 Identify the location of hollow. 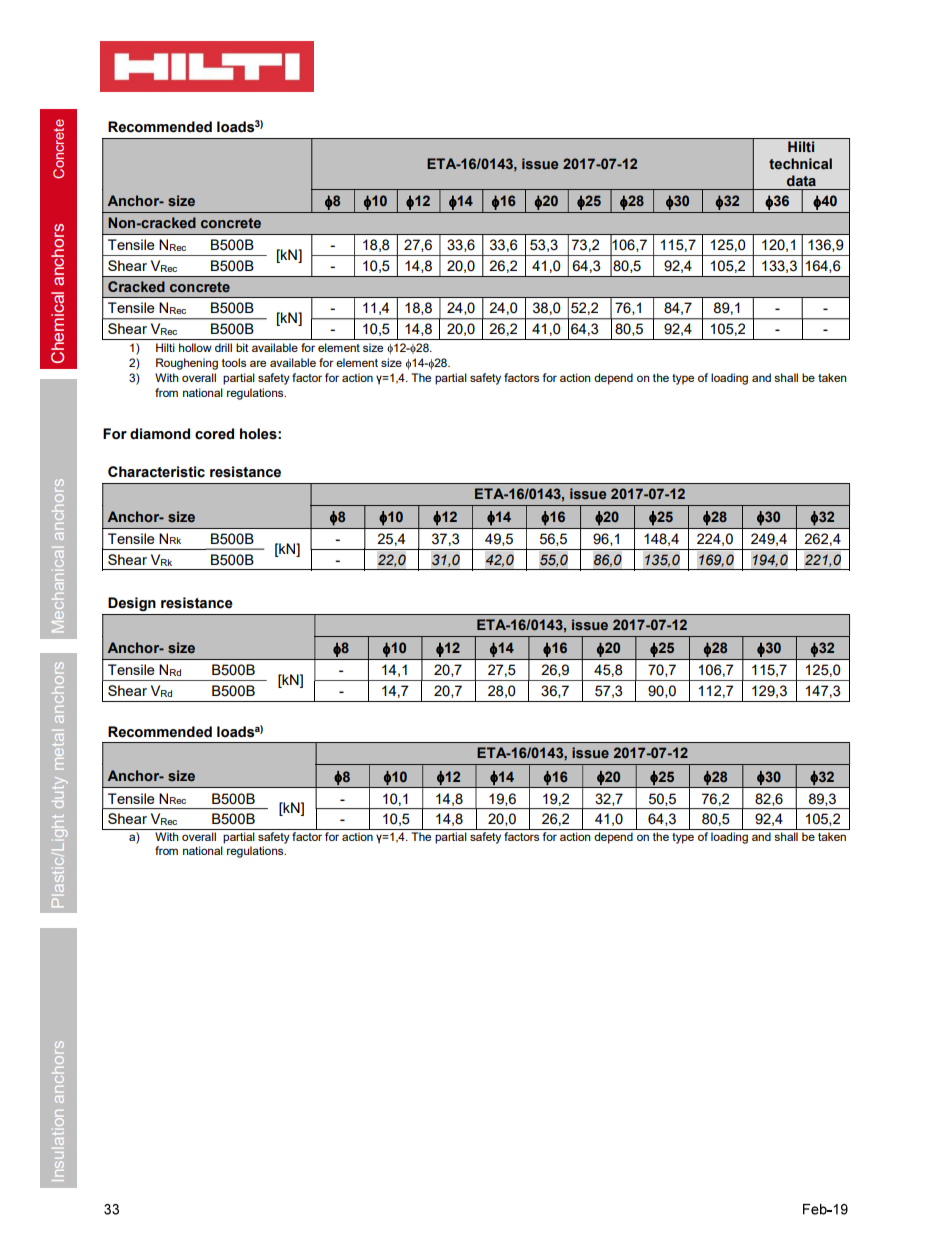
(195, 347).
